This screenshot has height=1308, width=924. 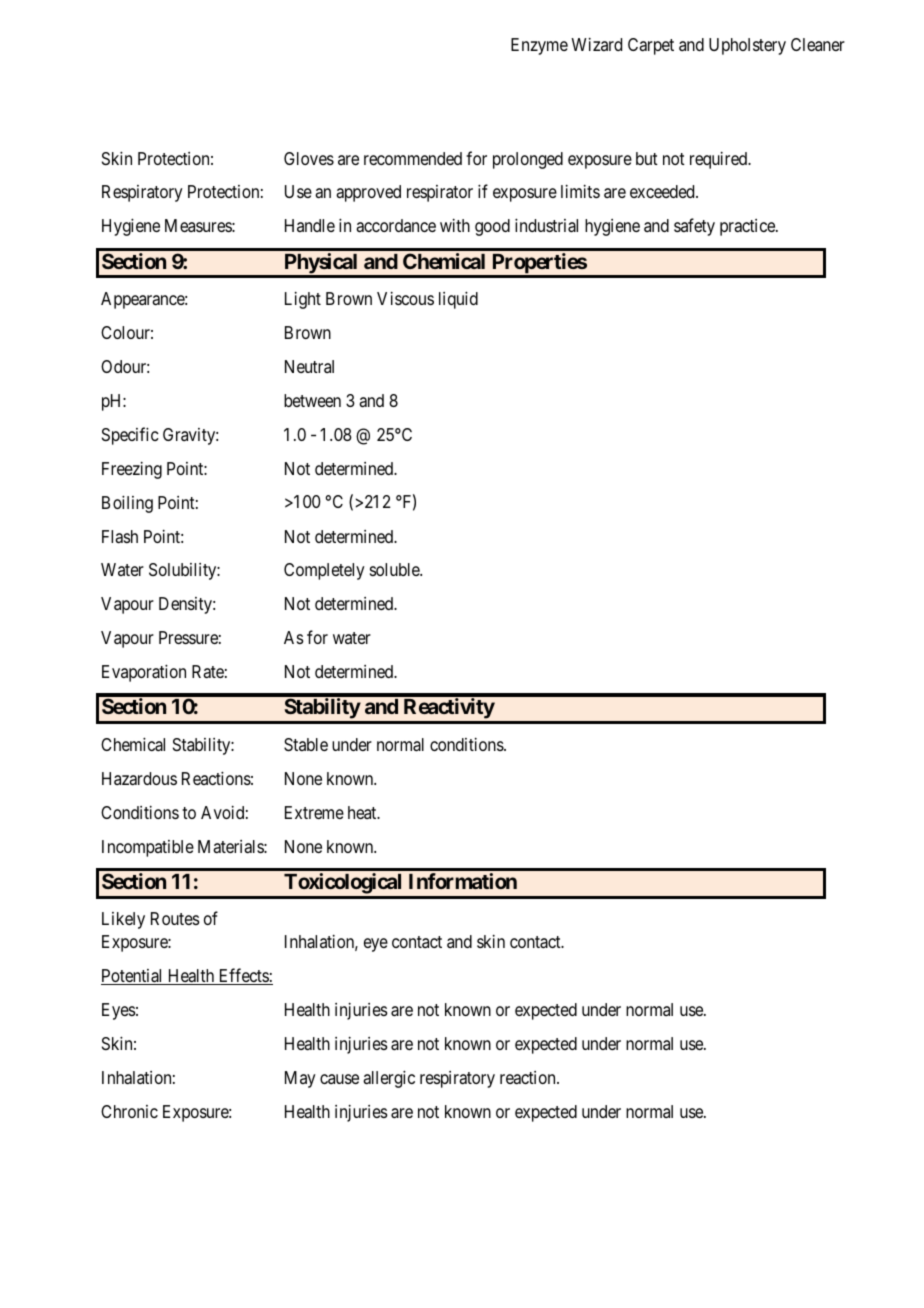 I want to click on allergic, so click(x=389, y=1079).
